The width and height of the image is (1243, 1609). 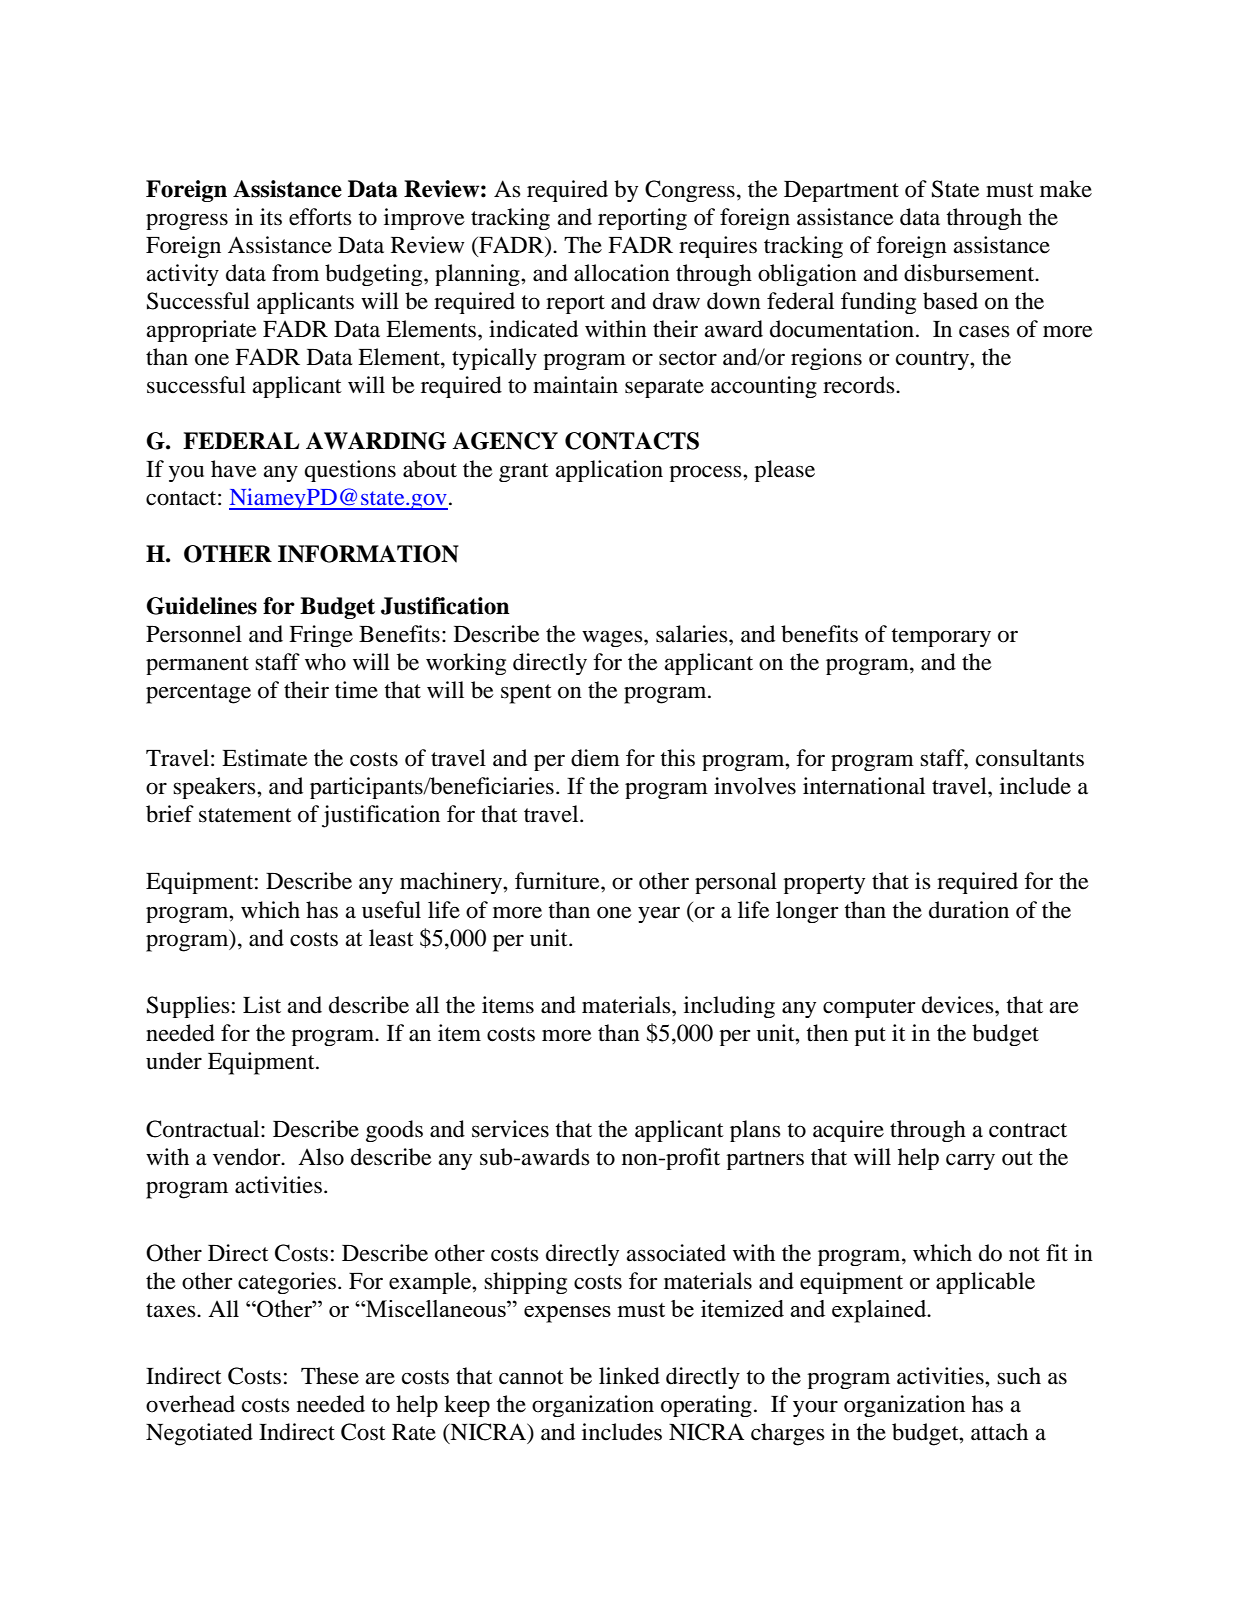 What do you see at coordinates (234, 469) in the image?
I see `have` at bounding box center [234, 469].
